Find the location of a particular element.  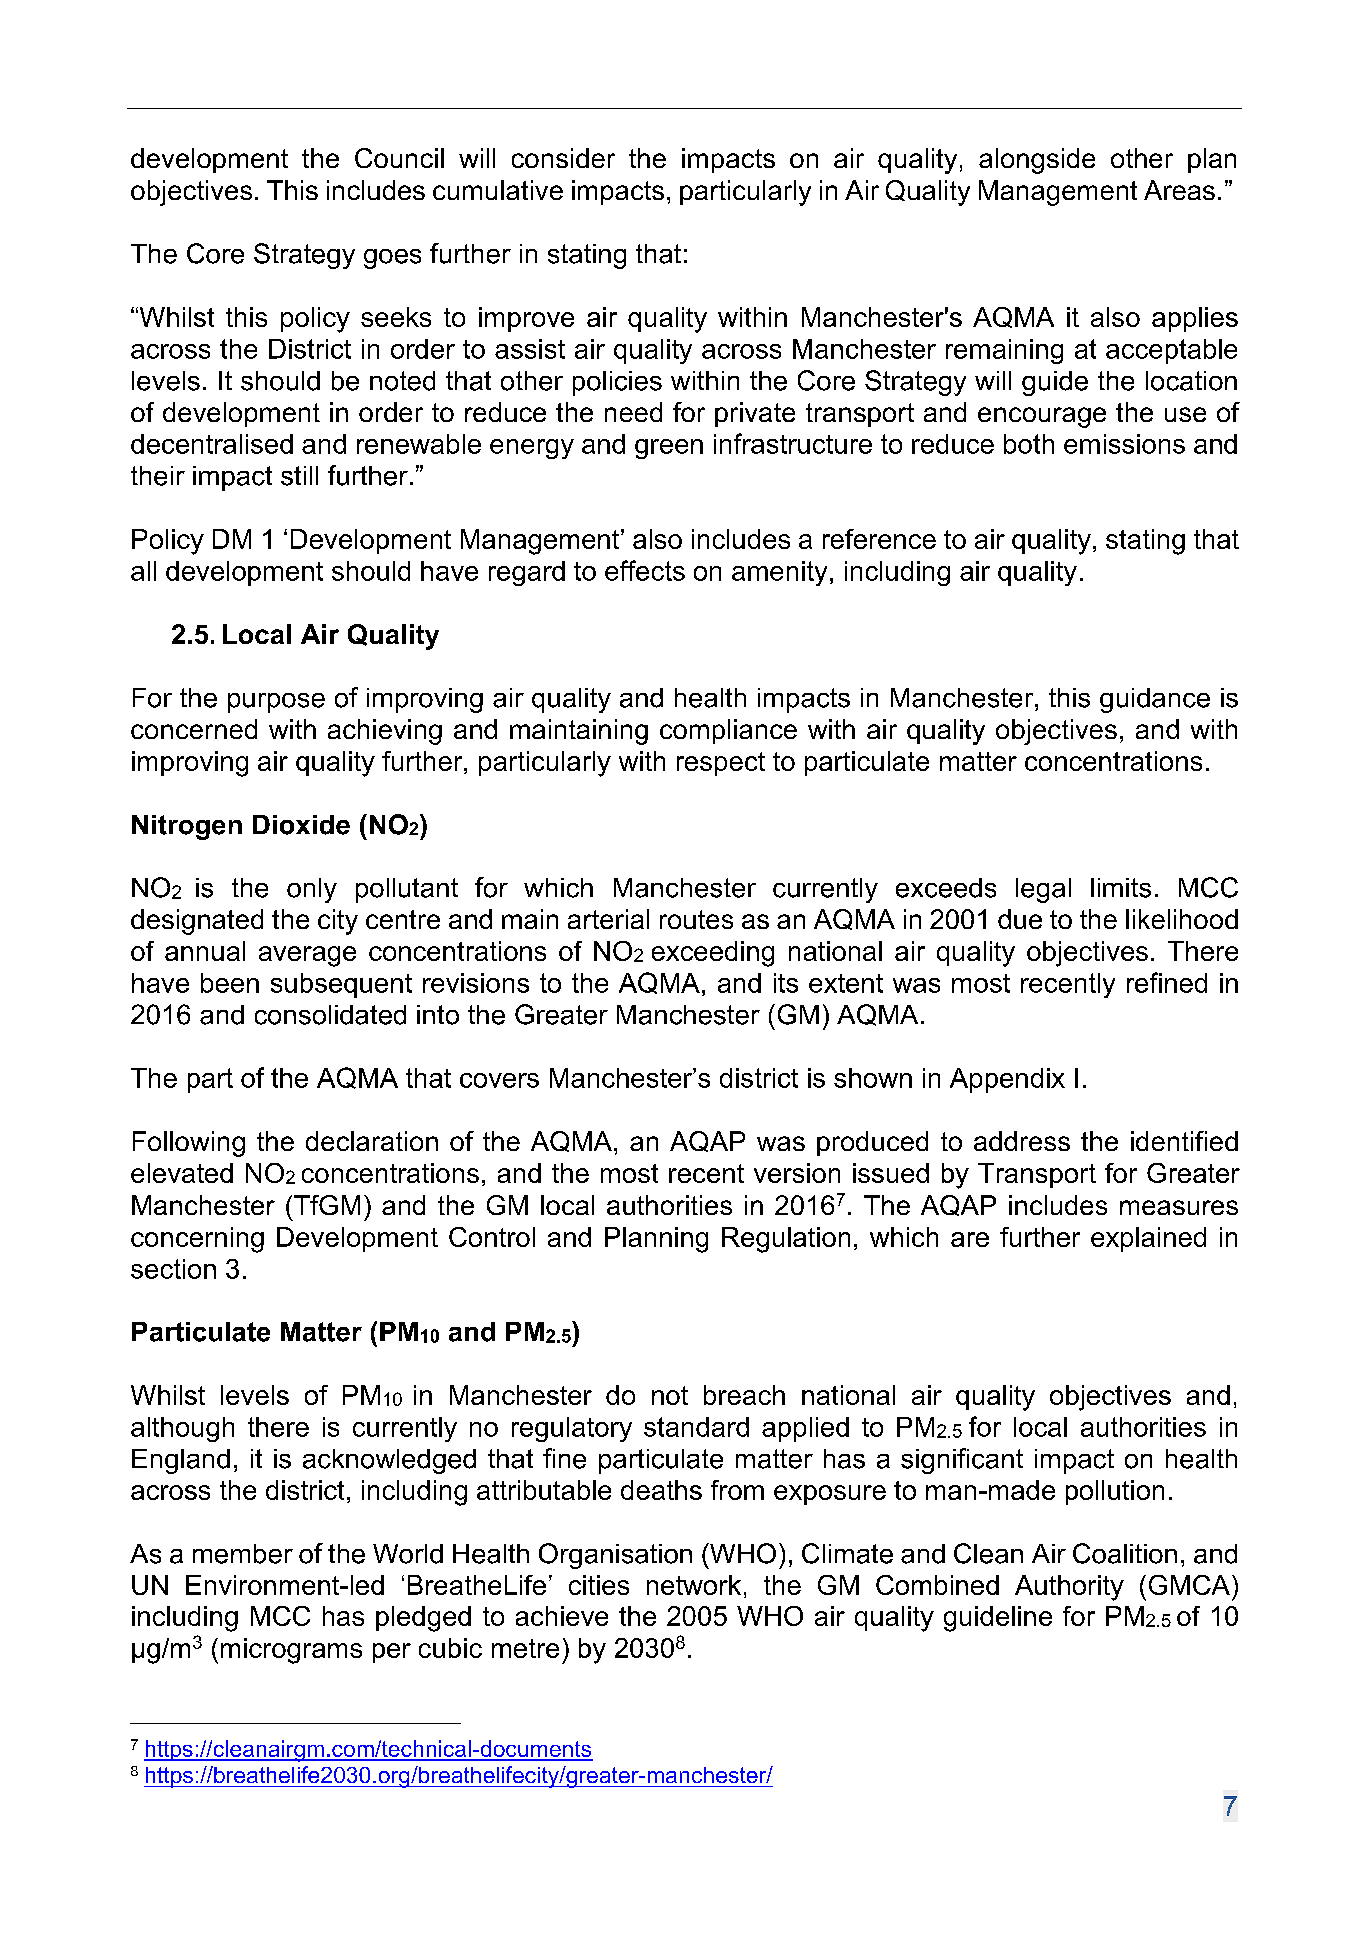

Council is located at coordinates (399, 158).
